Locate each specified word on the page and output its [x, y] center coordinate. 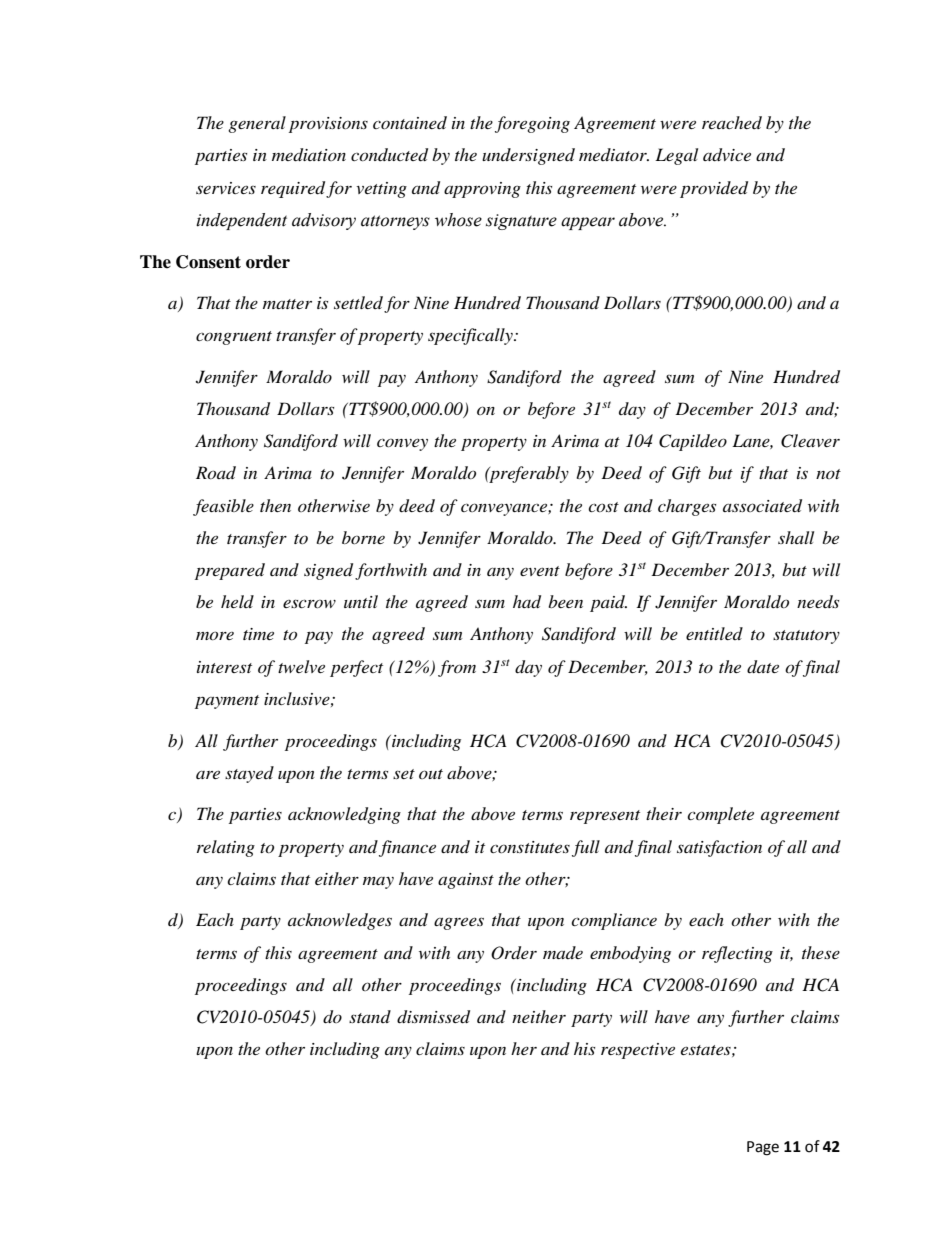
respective [638, 1051]
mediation [309, 155]
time [258, 634]
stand [370, 1016]
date [763, 667]
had [527, 602]
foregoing [532, 124]
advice [727, 155]
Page [763, 1148]
